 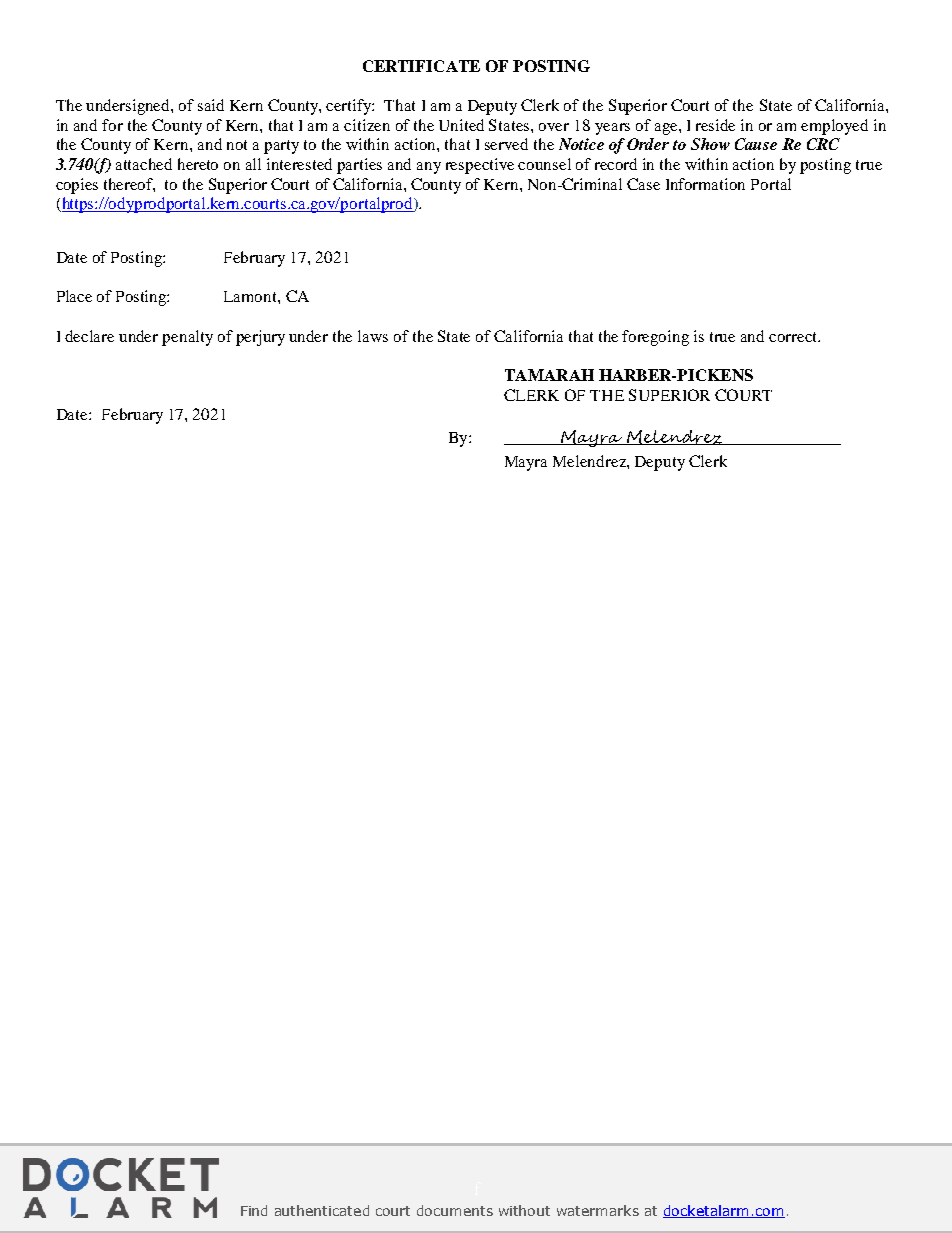 I want to click on correct, so click(x=794, y=337).
